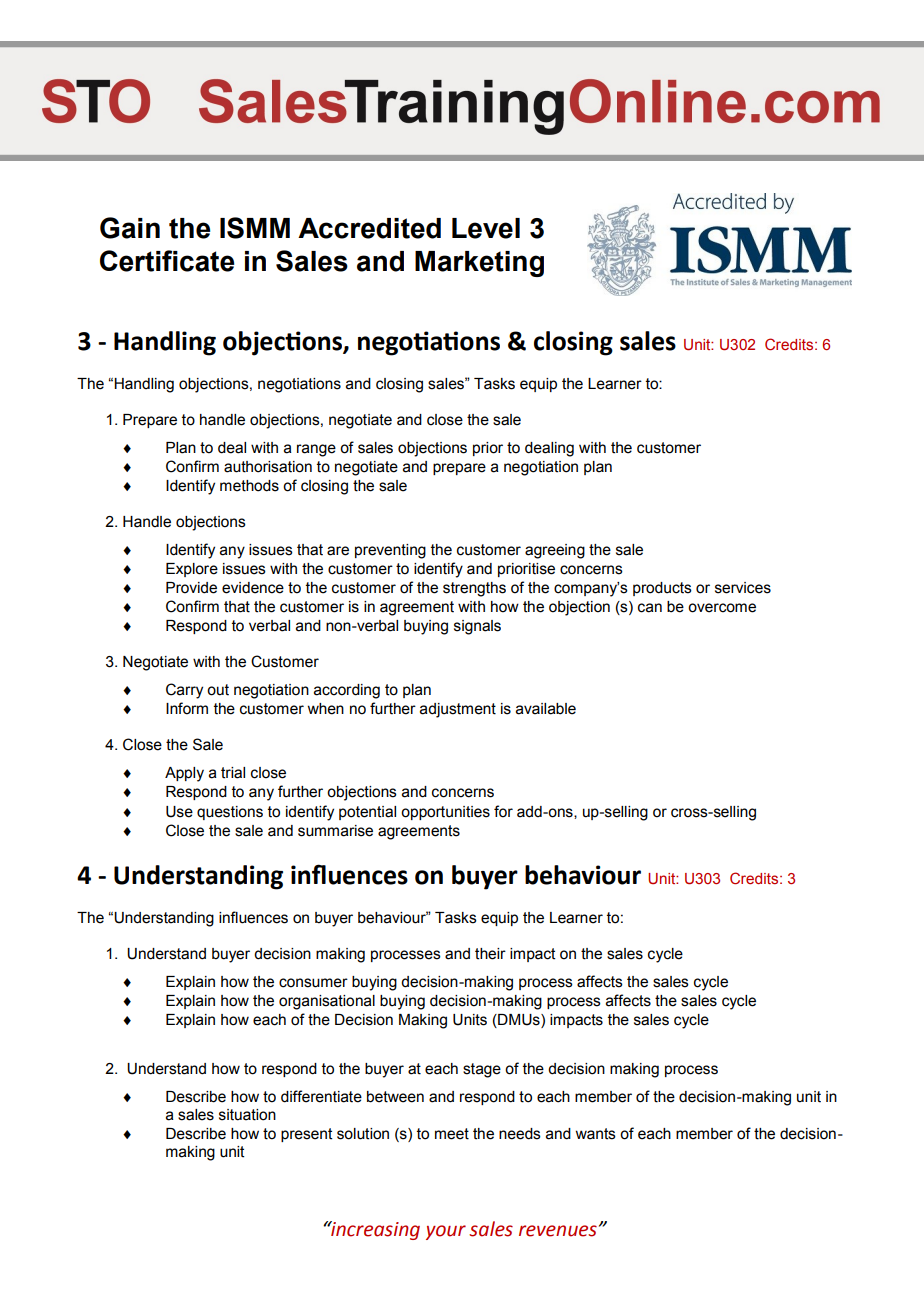 This document has width=924, height=1308. I want to click on questions, so click(230, 813).
